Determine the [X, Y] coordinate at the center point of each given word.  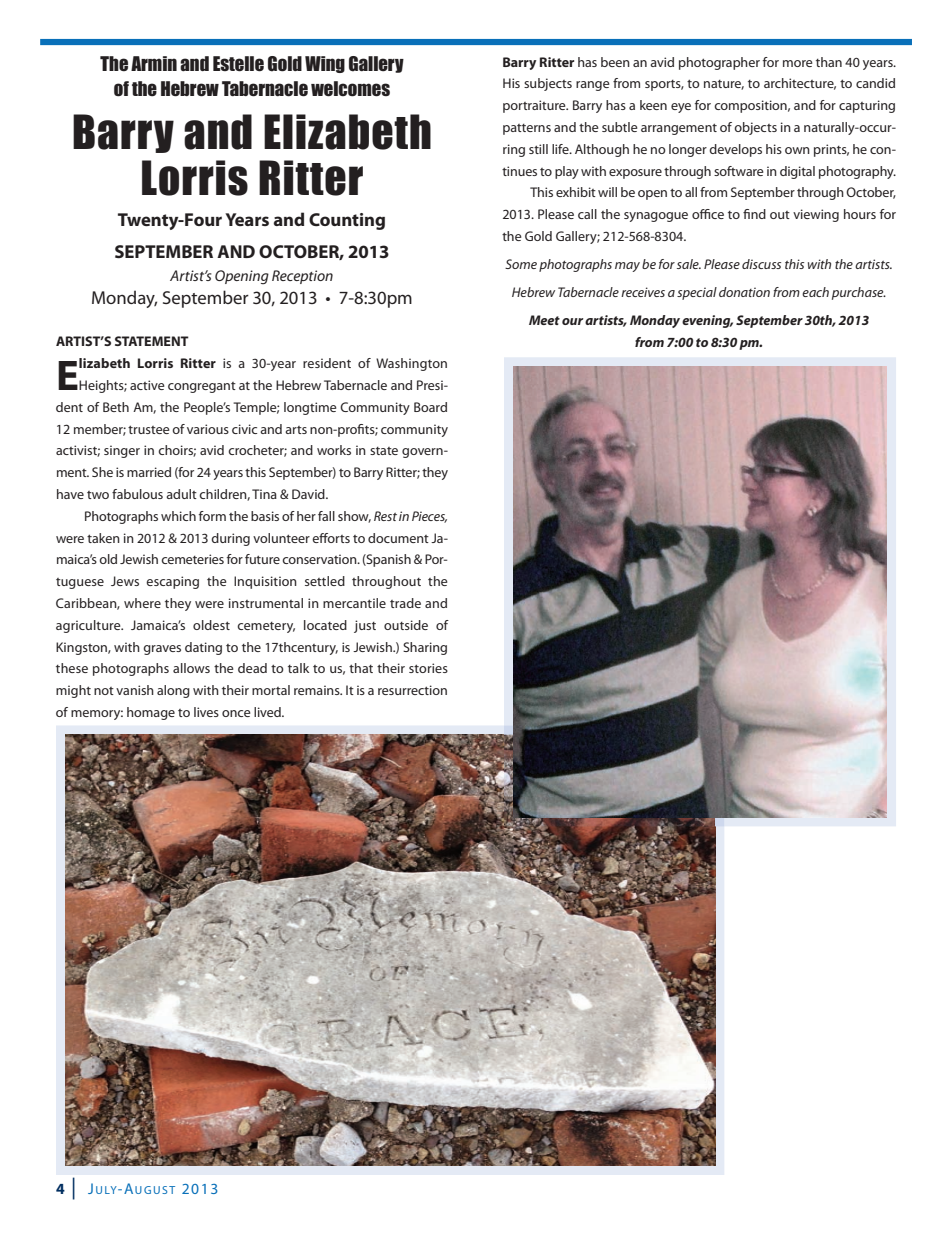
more [798, 63]
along [173, 691]
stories [428, 668]
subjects [548, 84]
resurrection [412, 690]
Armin [154, 63]
